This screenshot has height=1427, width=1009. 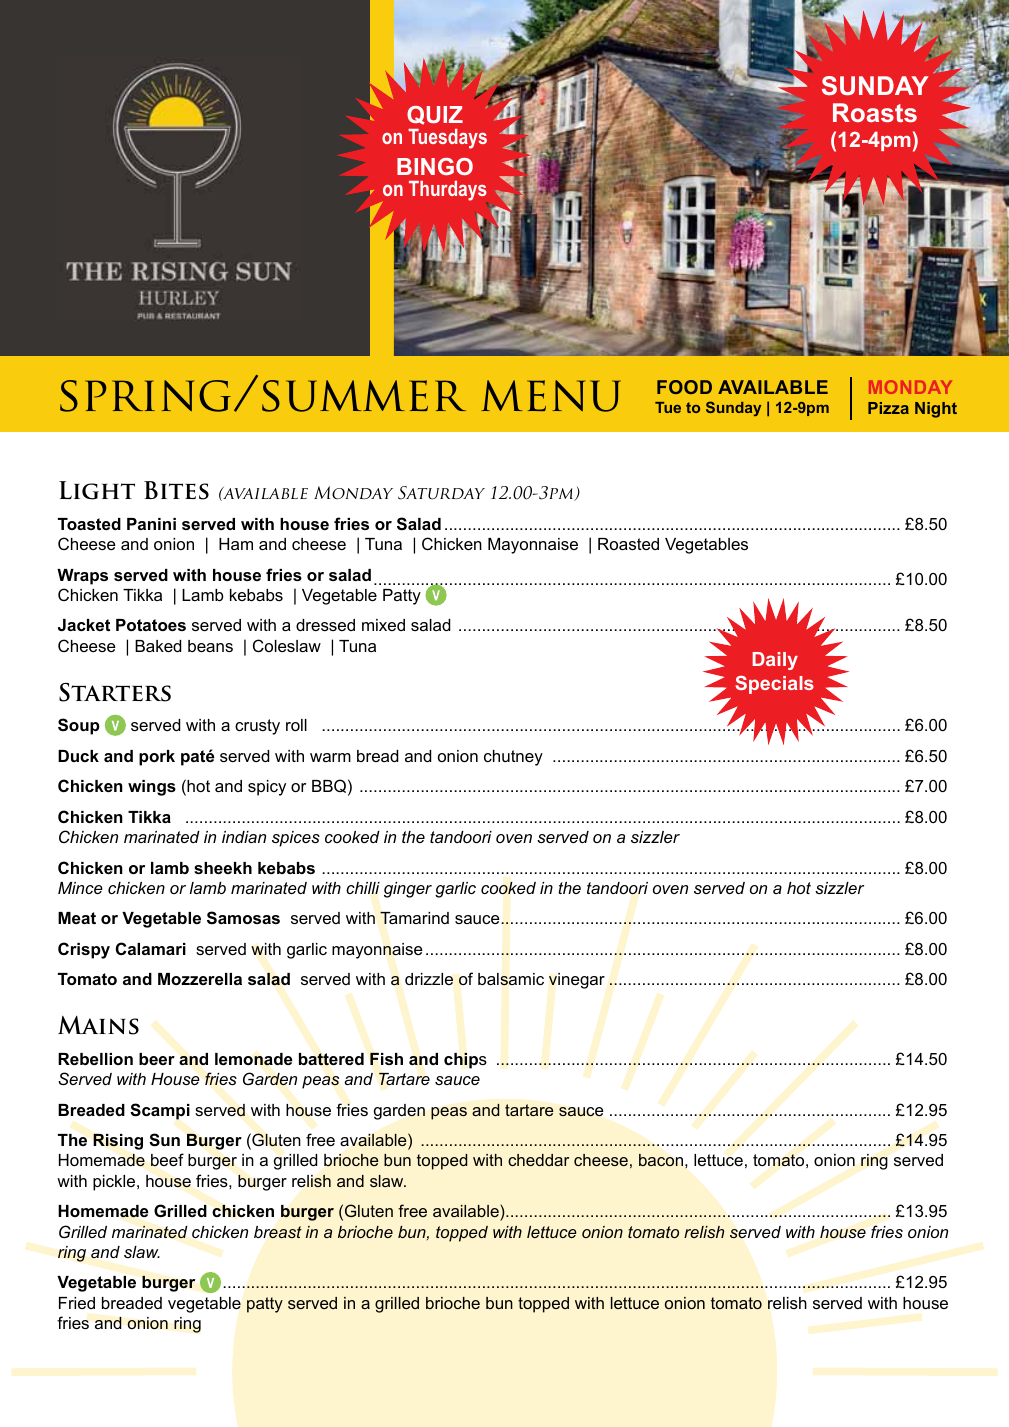 I want to click on Bingo, so click(x=435, y=166).
